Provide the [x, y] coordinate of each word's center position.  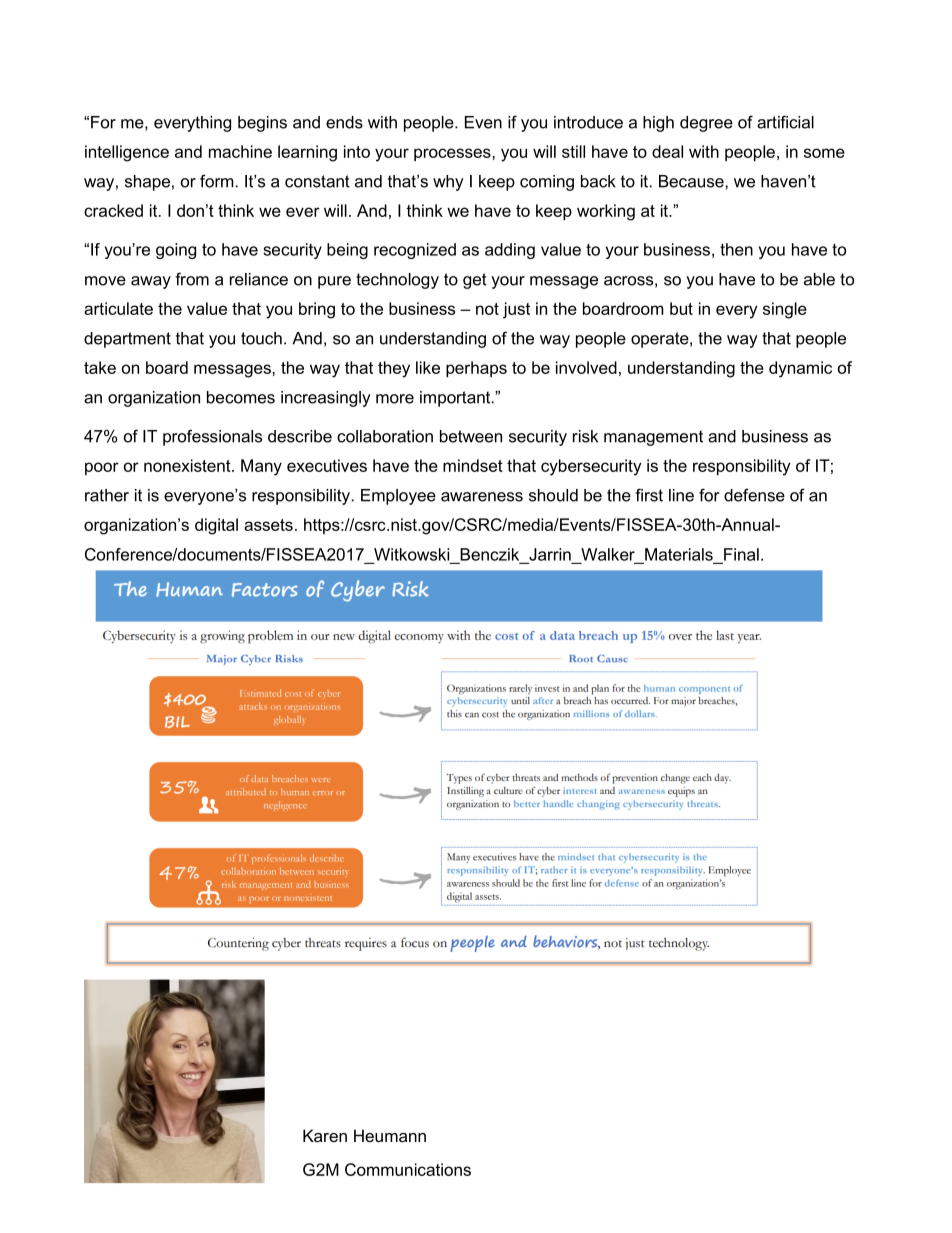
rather [107, 495]
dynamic [800, 369]
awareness [482, 497]
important [456, 399]
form [217, 181]
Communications [408, 1169]
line [681, 495]
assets [268, 525]
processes [453, 154]
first [649, 495]
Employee [398, 497]
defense [754, 495]
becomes [241, 397]
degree [706, 124]
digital [216, 526]
